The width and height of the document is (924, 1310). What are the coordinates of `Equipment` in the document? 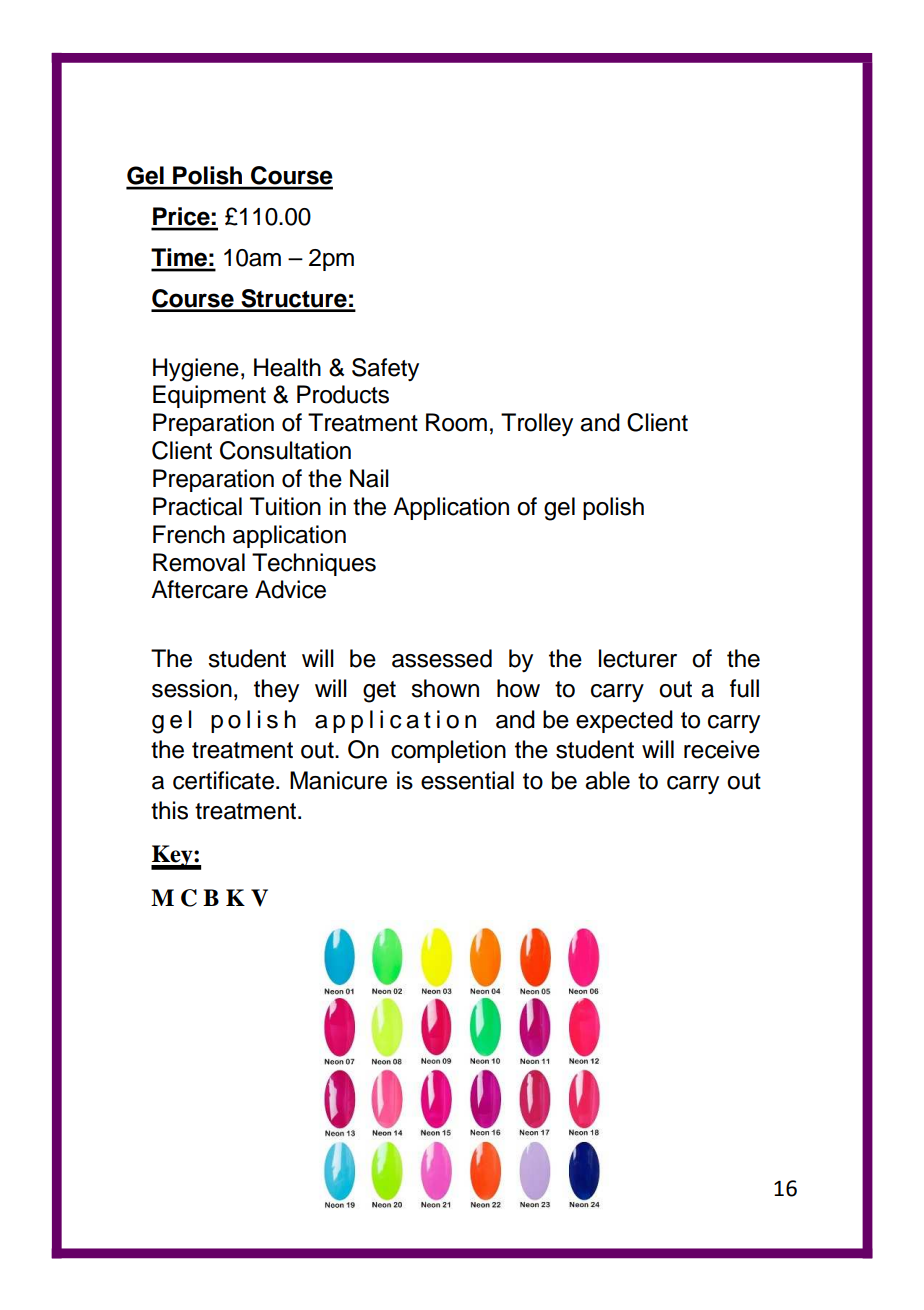 It's located at (209, 396).
